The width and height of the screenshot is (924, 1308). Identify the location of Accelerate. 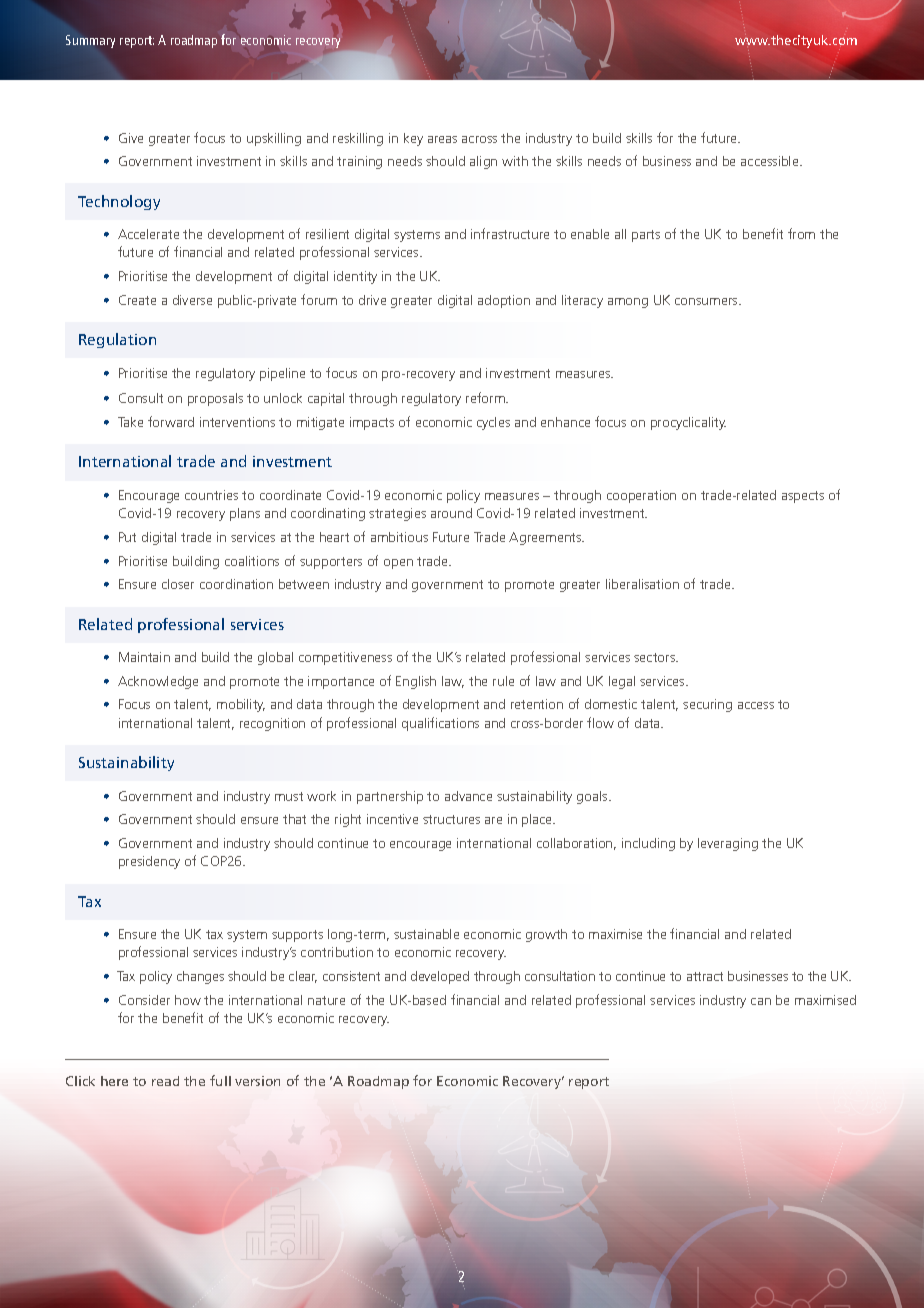
(148, 234).
